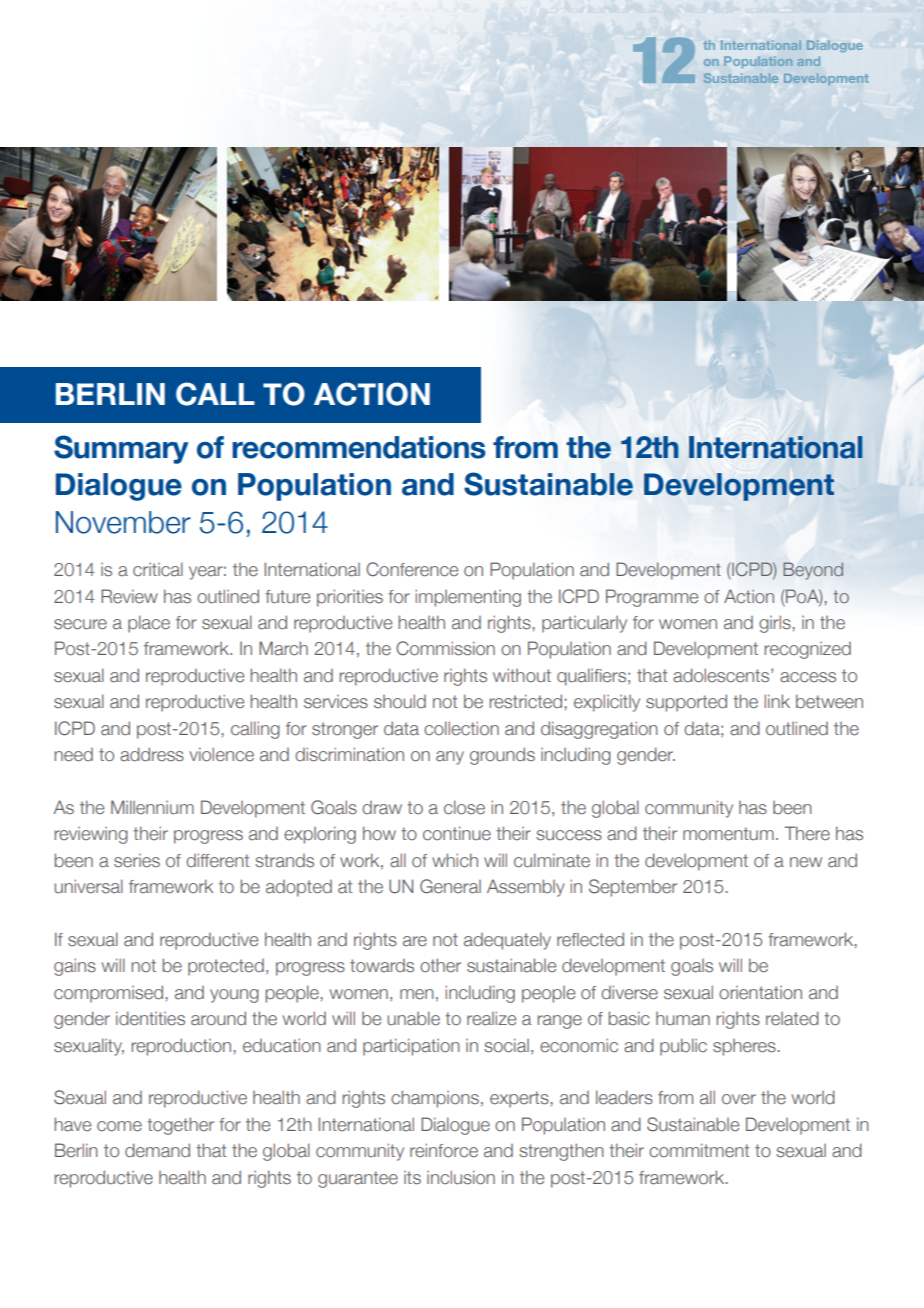 This image has height=1308, width=924. I want to click on Beyond, so click(813, 571).
